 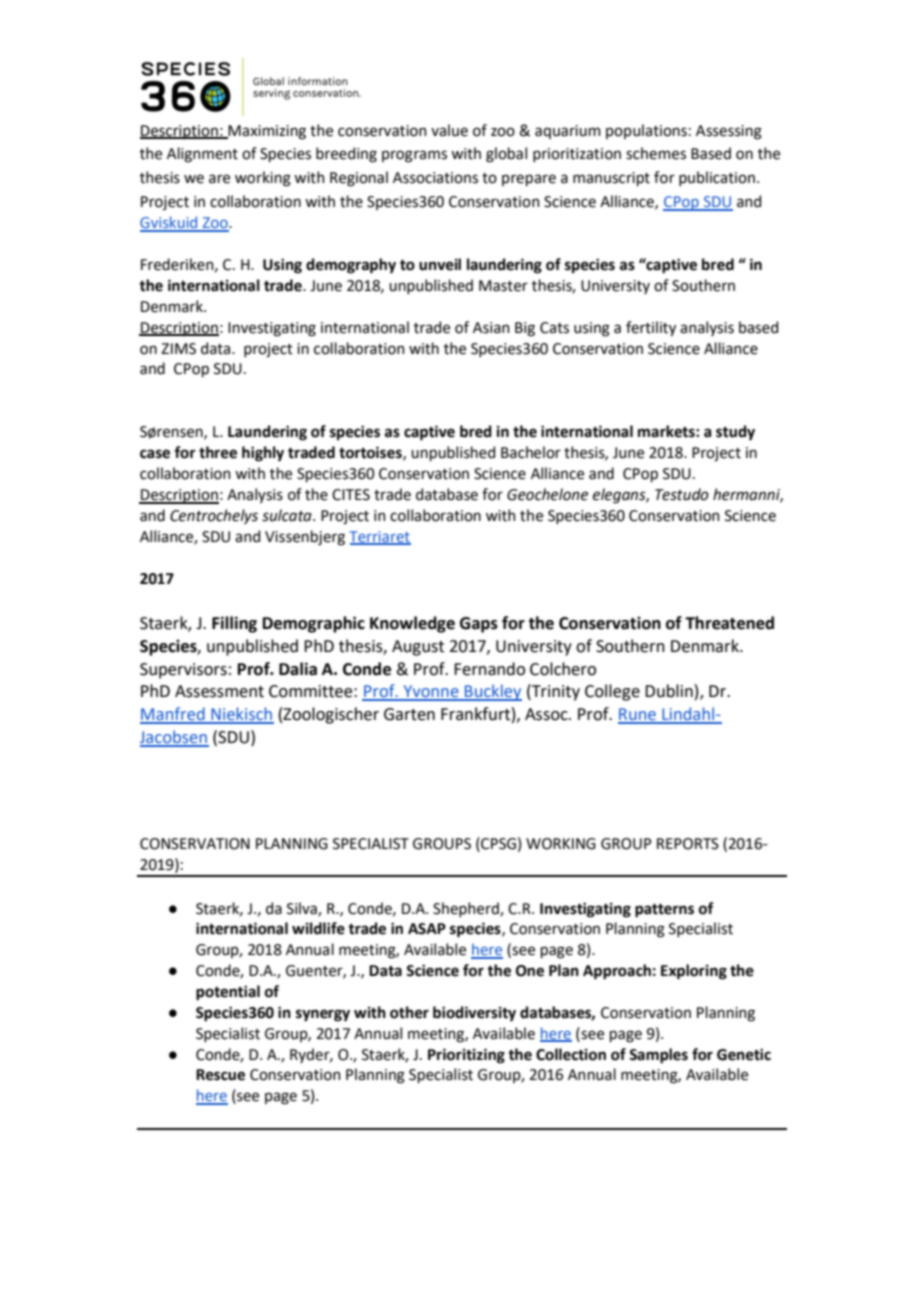 What do you see at coordinates (656, 153) in the image?
I see `schemes` at bounding box center [656, 153].
